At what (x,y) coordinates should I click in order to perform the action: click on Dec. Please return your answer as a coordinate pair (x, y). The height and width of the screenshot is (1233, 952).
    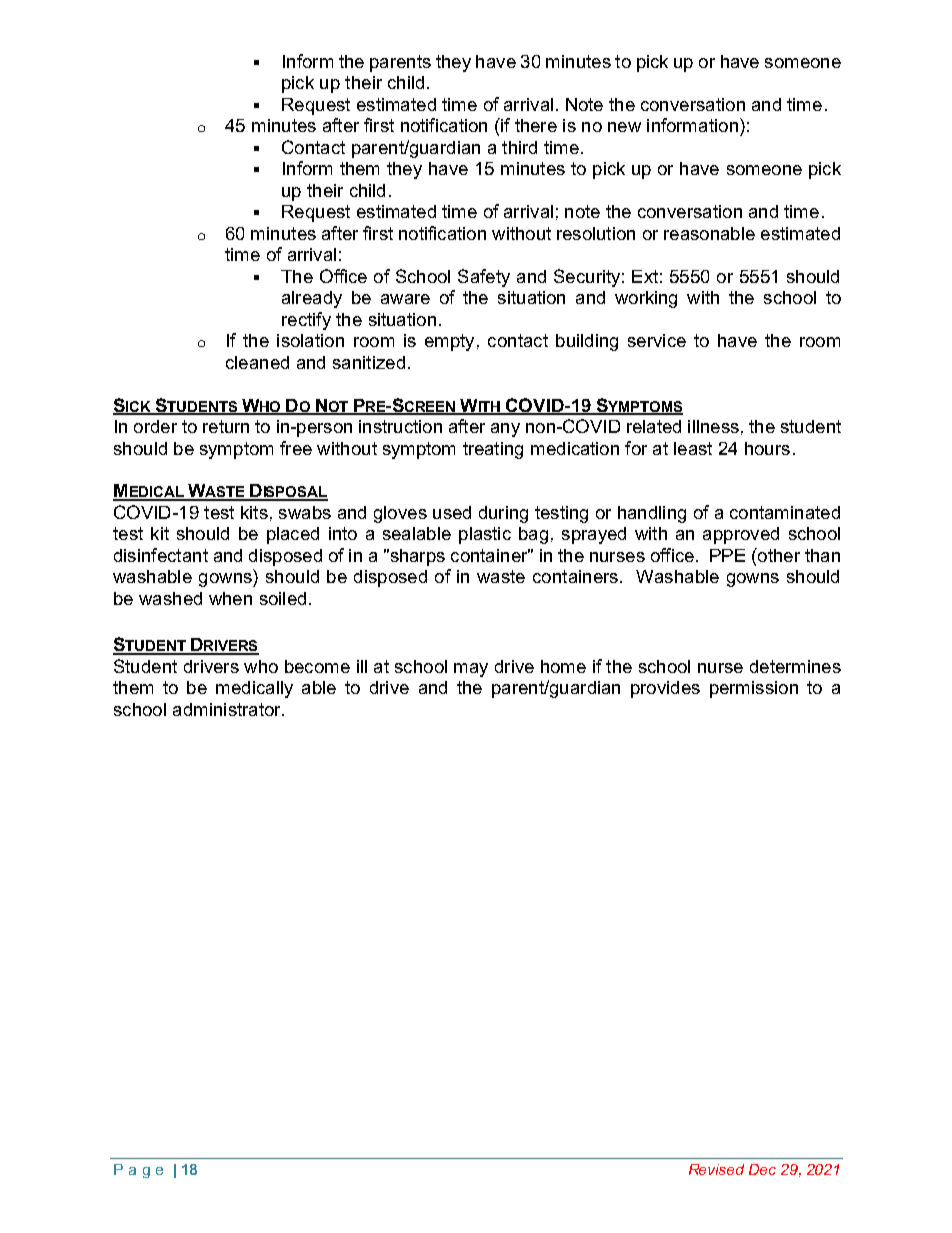
    Looking at the image, I should click on (762, 1169).
